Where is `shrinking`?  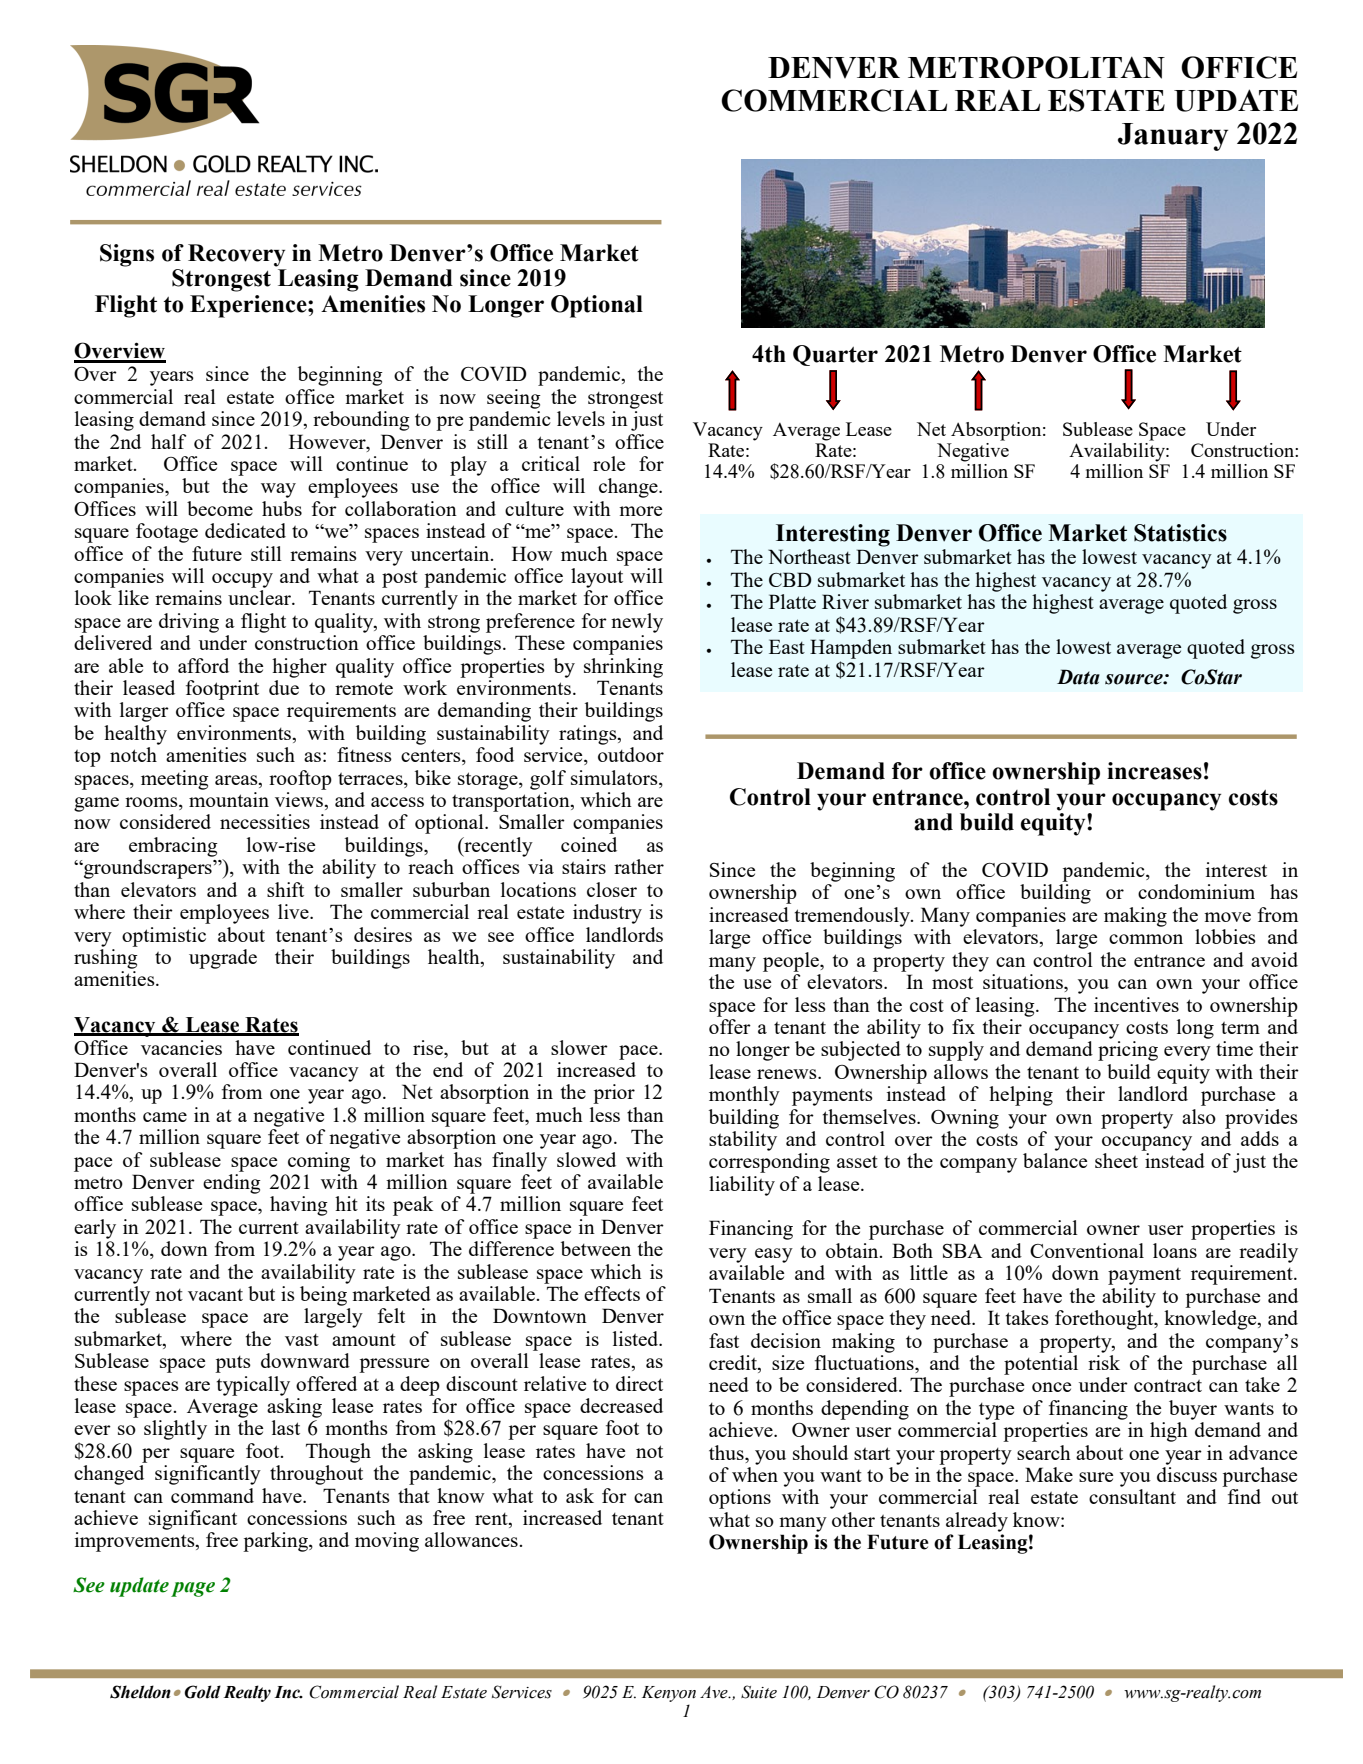
shrinking is located at coordinates (623, 668).
